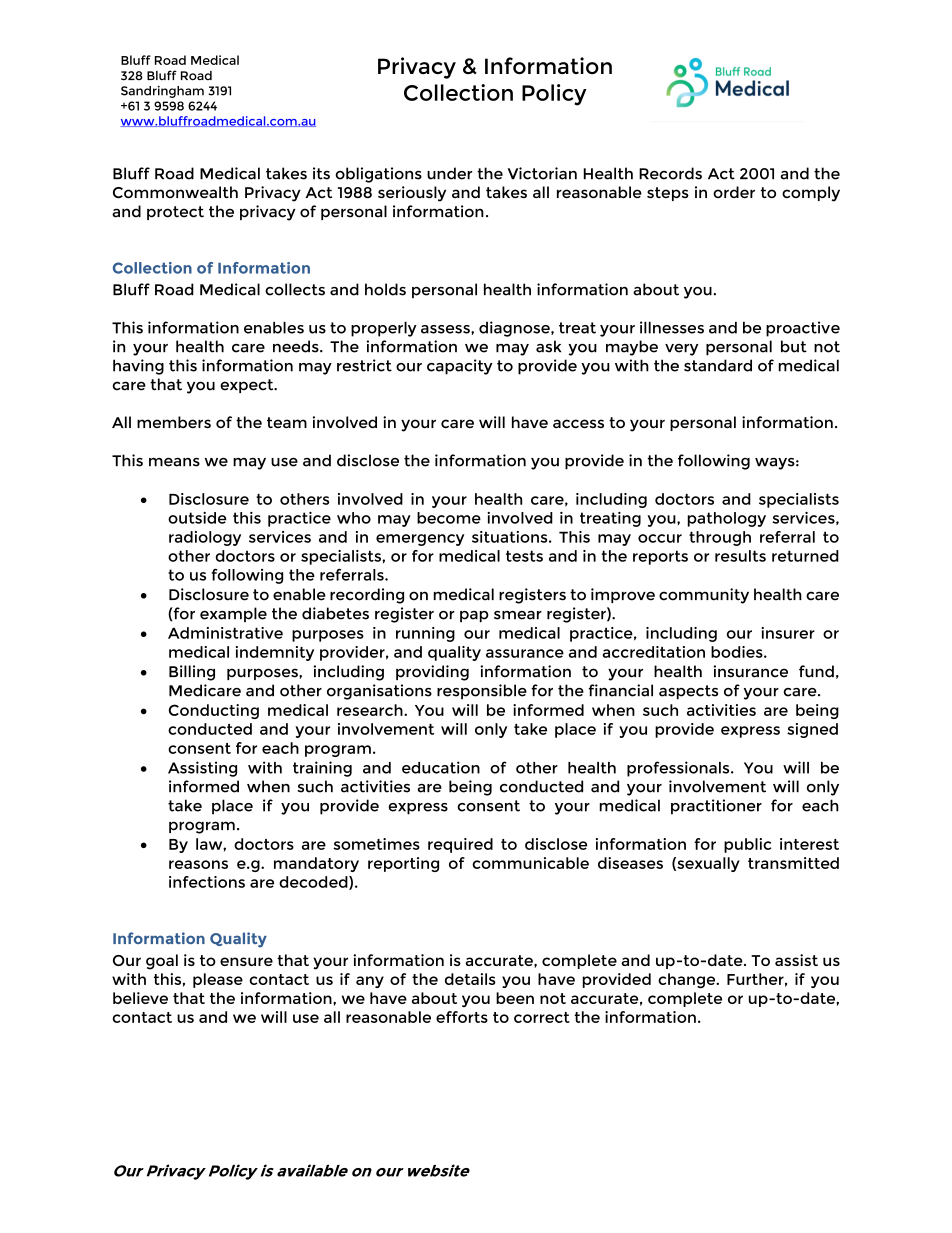 The width and height of the image is (952, 1233). Describe the element at coordinates (734, 192) in the image. I see `order` at that location.
